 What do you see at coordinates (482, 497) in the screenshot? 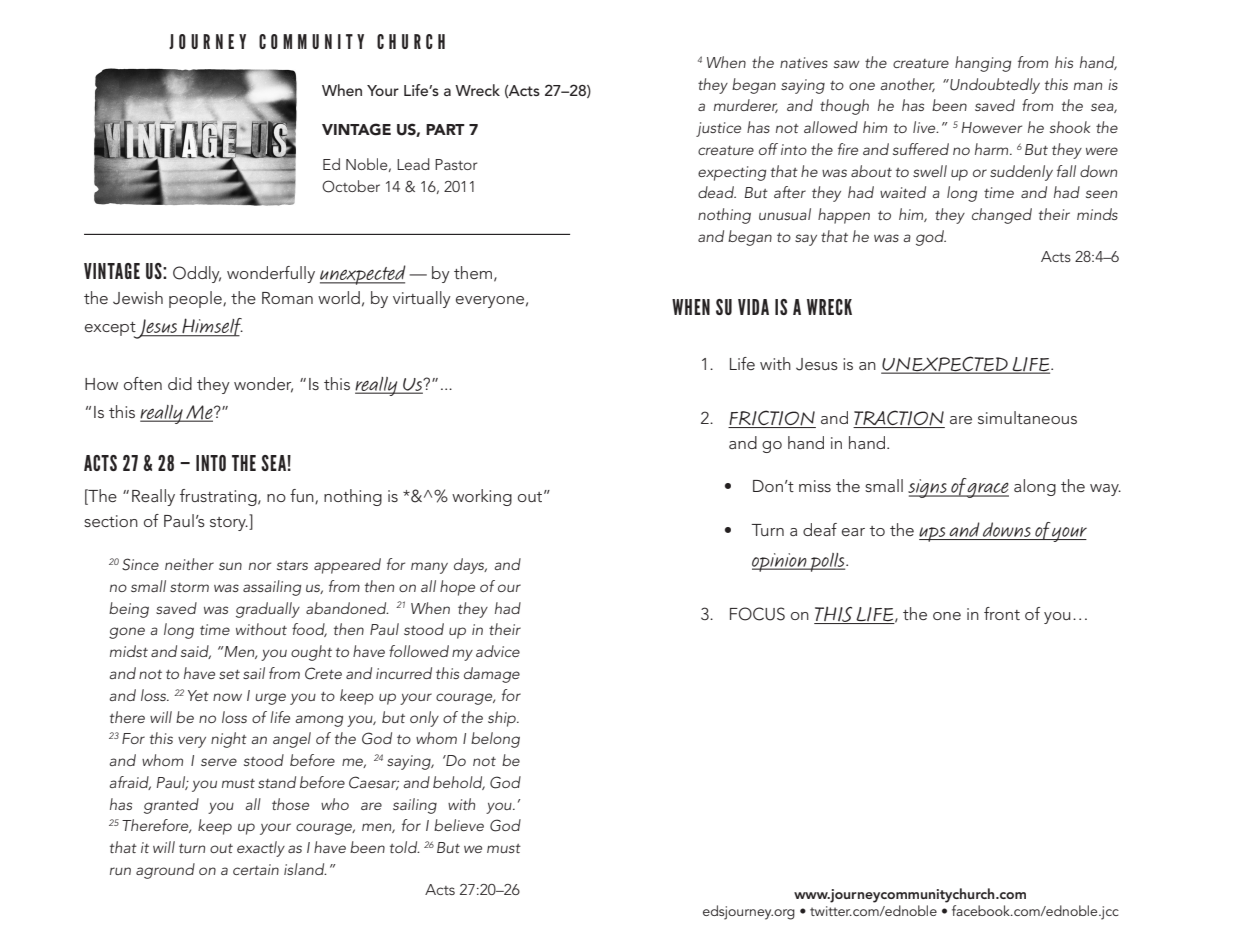
I see `working` at bounding box center [482, 497].
